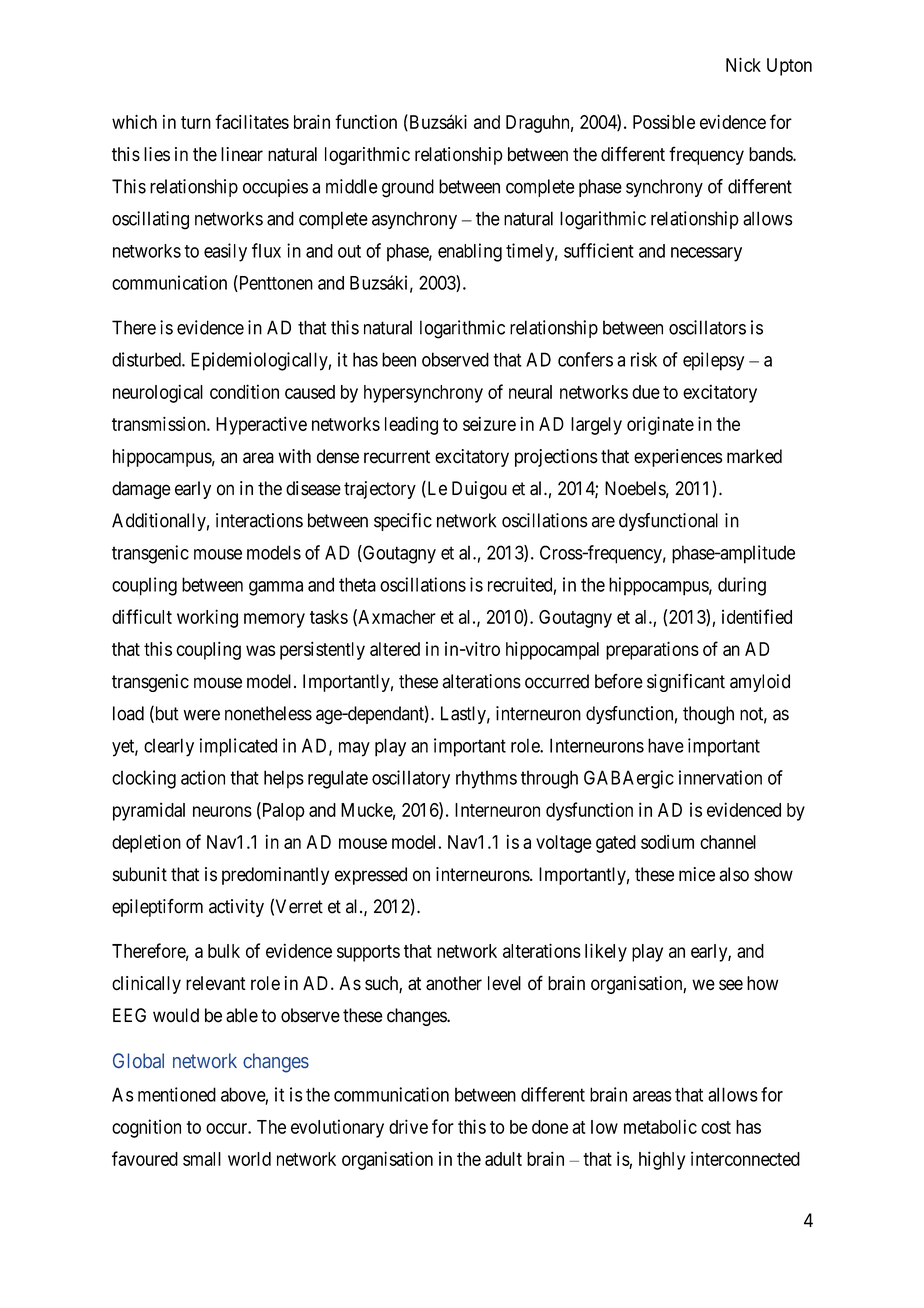 Image resolution: width=924 pixels, height=1308 pixels. Describe the element at coordinates (207, 618) in the screenshot. I see `working` at that location.
